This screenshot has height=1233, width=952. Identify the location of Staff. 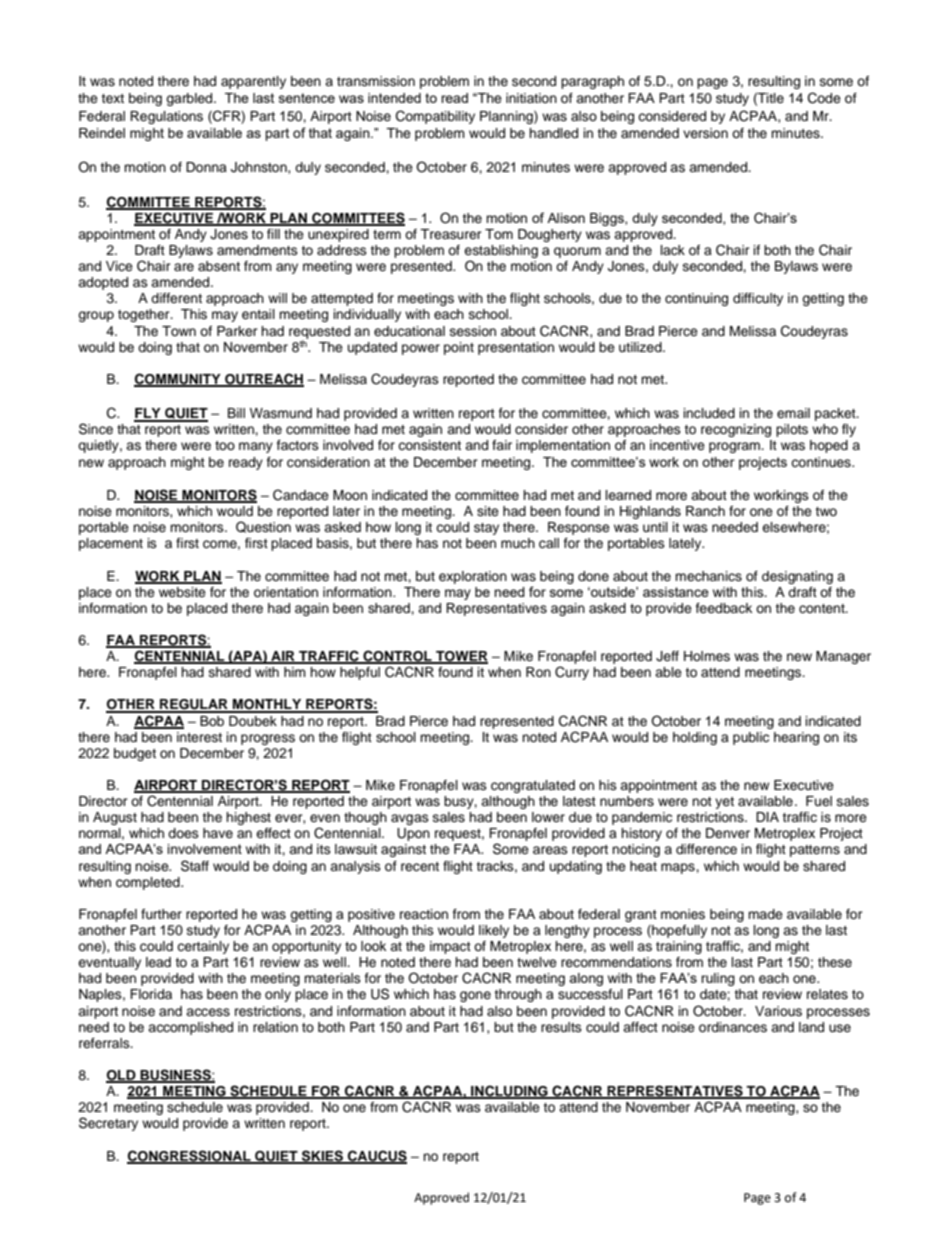
(195, 866).
